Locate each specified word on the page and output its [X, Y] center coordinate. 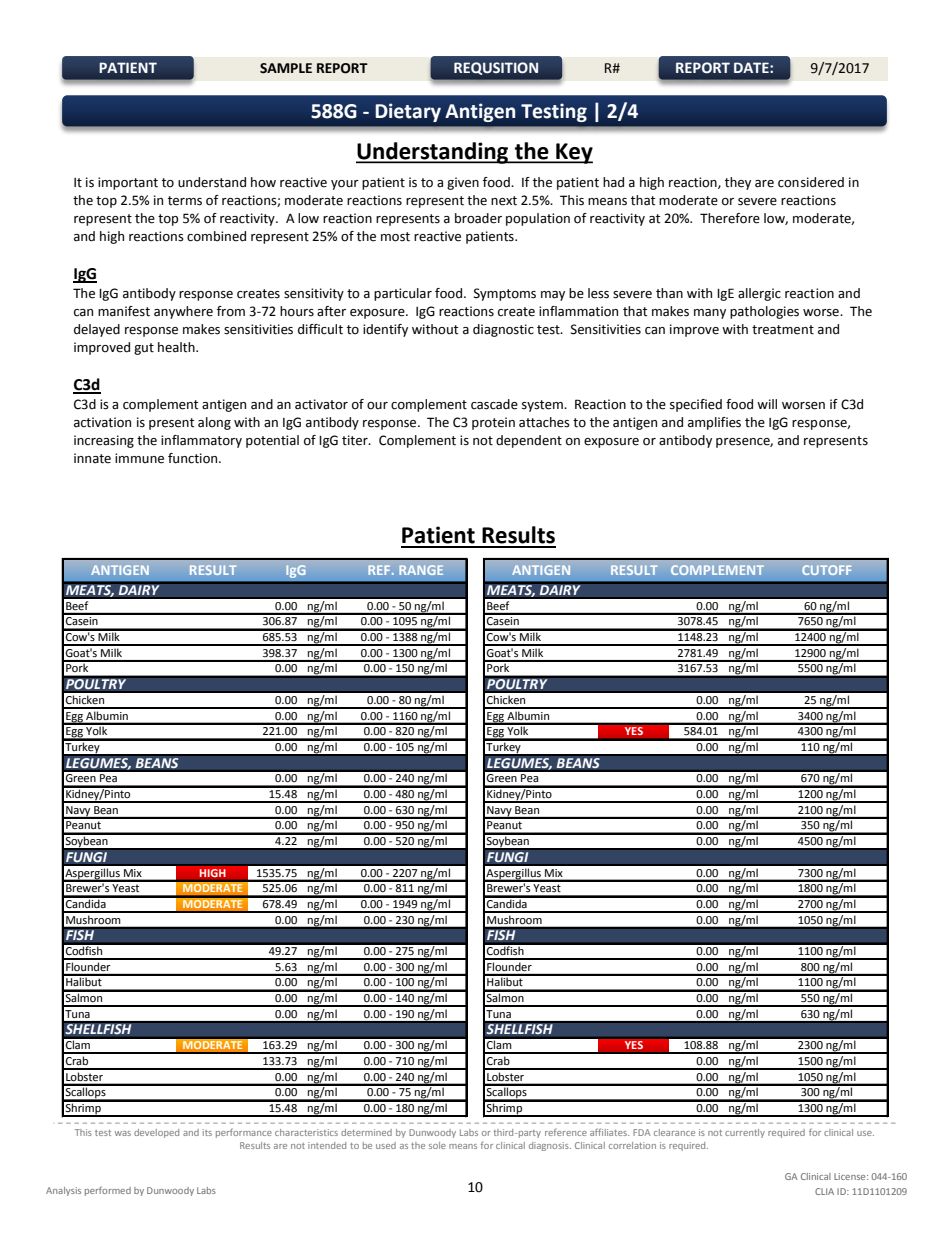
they [738, 183]
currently [745, 1133]
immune [139, 458]
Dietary [408, 112]
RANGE [421, 570]
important [128, 183]
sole [437, 1145]
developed [156, 1133]
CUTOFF [826, 570]
